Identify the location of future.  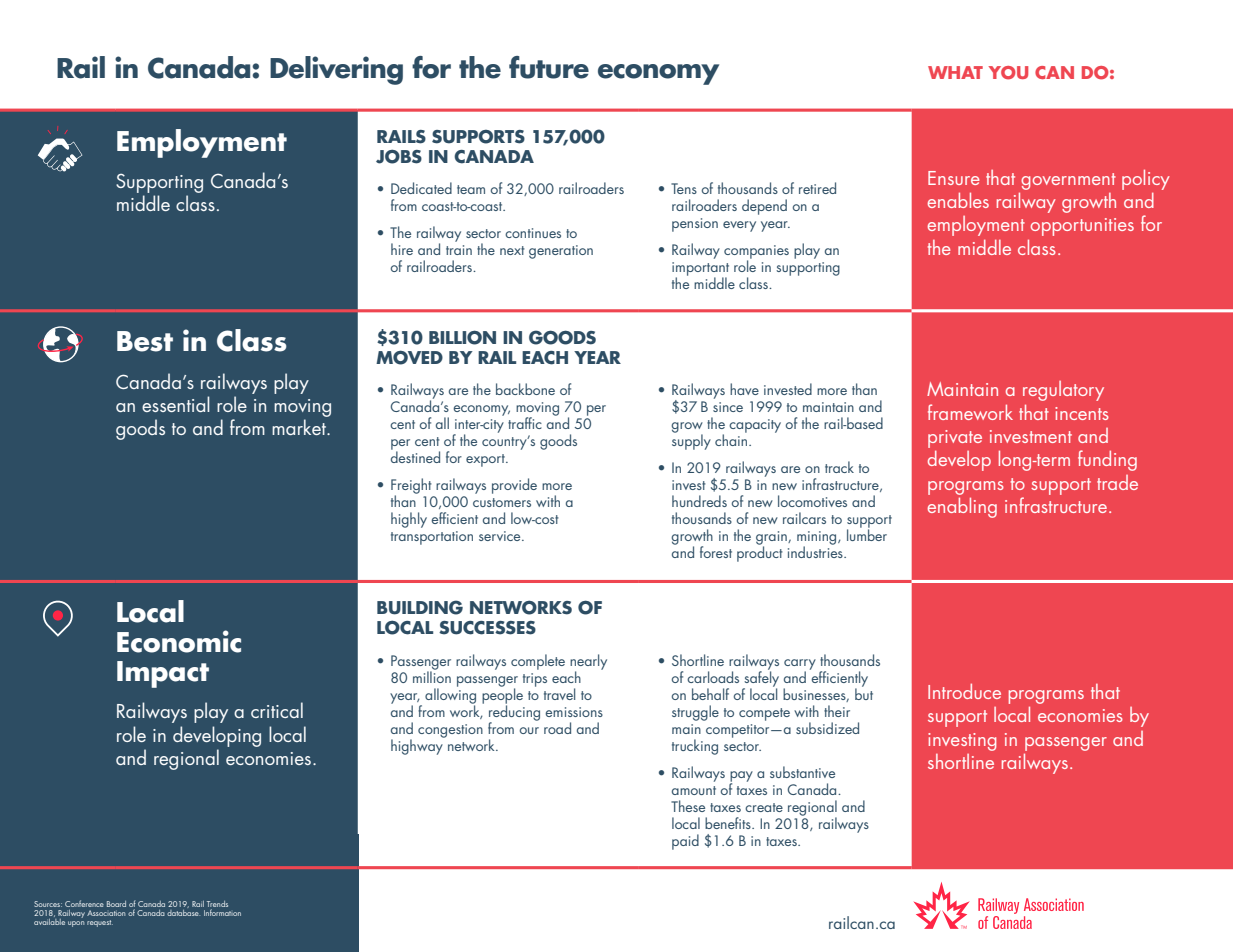
(549, 67).
